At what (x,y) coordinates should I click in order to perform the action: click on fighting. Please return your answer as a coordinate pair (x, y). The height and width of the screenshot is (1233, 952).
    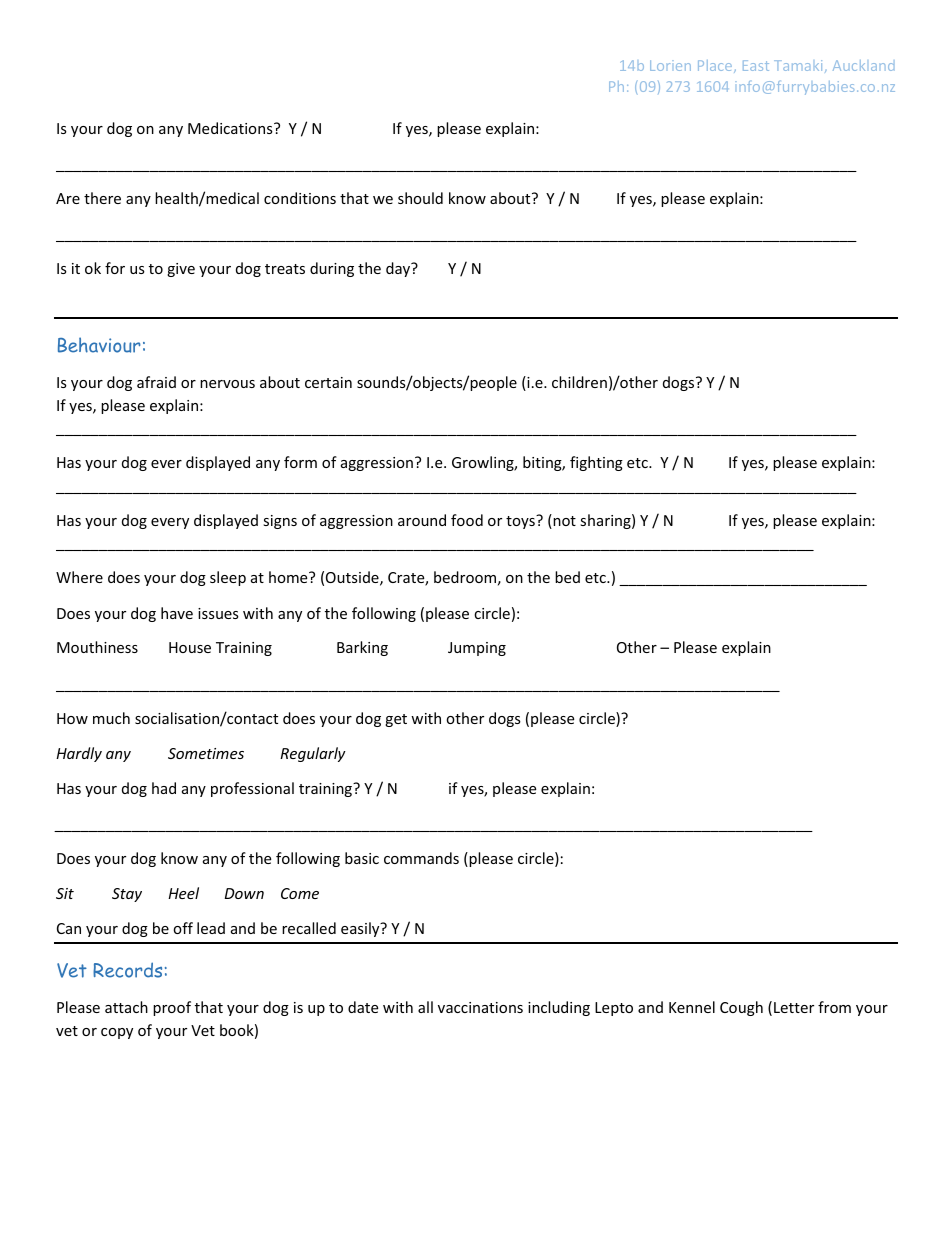
    Looking at the image, I should click on (596, 463).
